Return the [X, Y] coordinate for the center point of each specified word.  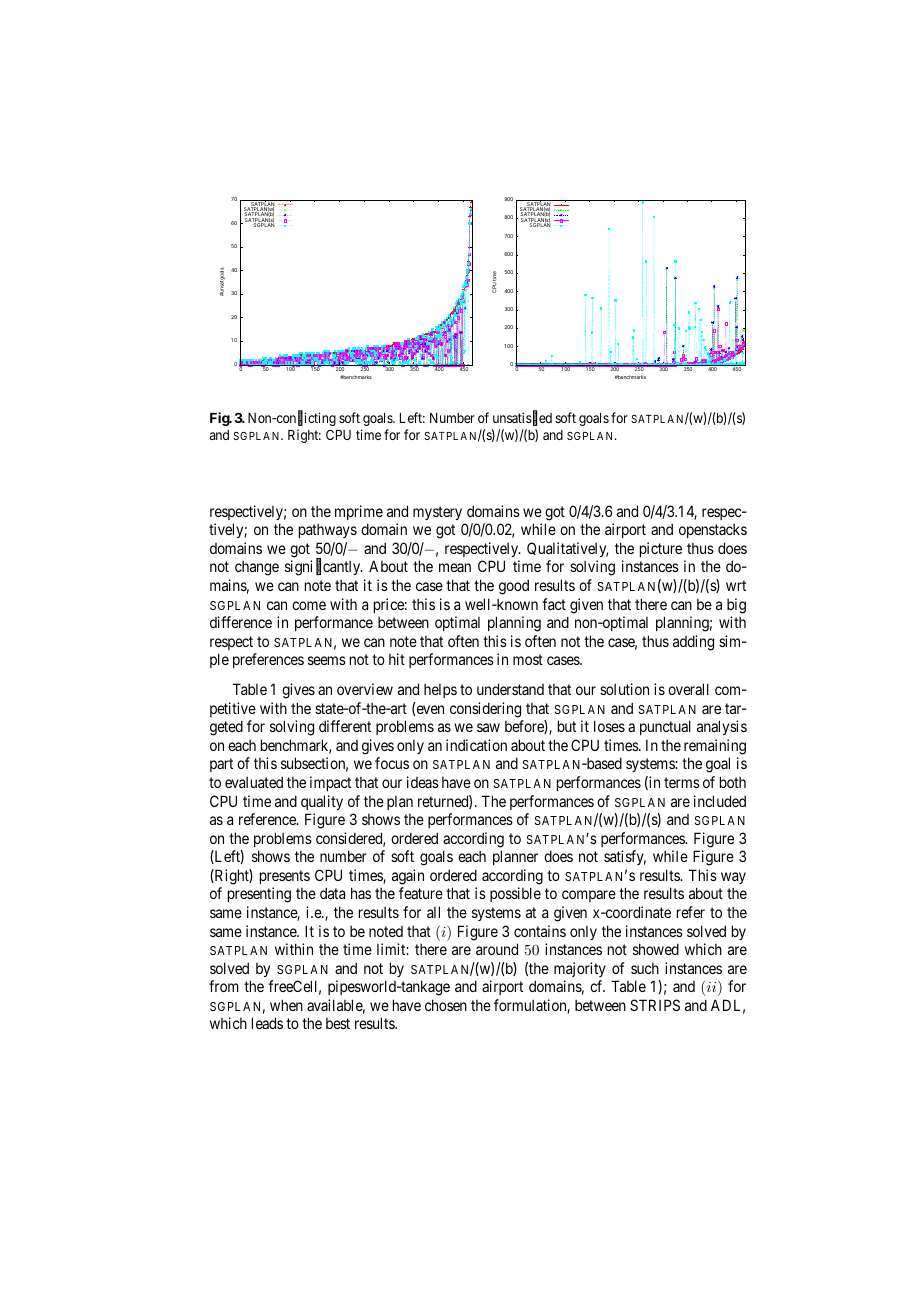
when [286, 1005]
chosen [446, 1005]
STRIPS [655, 1005]
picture [661, 549]
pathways [328, 531]
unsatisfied [522, 419]
